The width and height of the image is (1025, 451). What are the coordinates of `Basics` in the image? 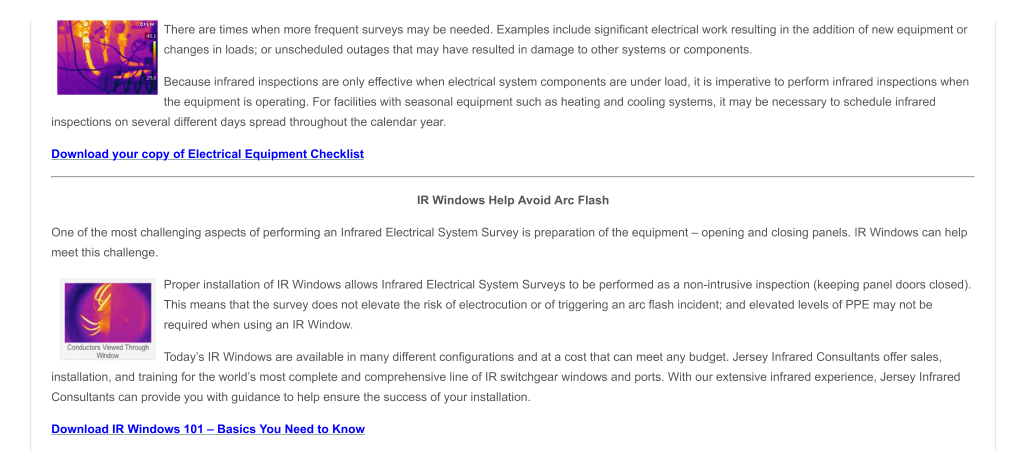 It's located at (237, 429).
